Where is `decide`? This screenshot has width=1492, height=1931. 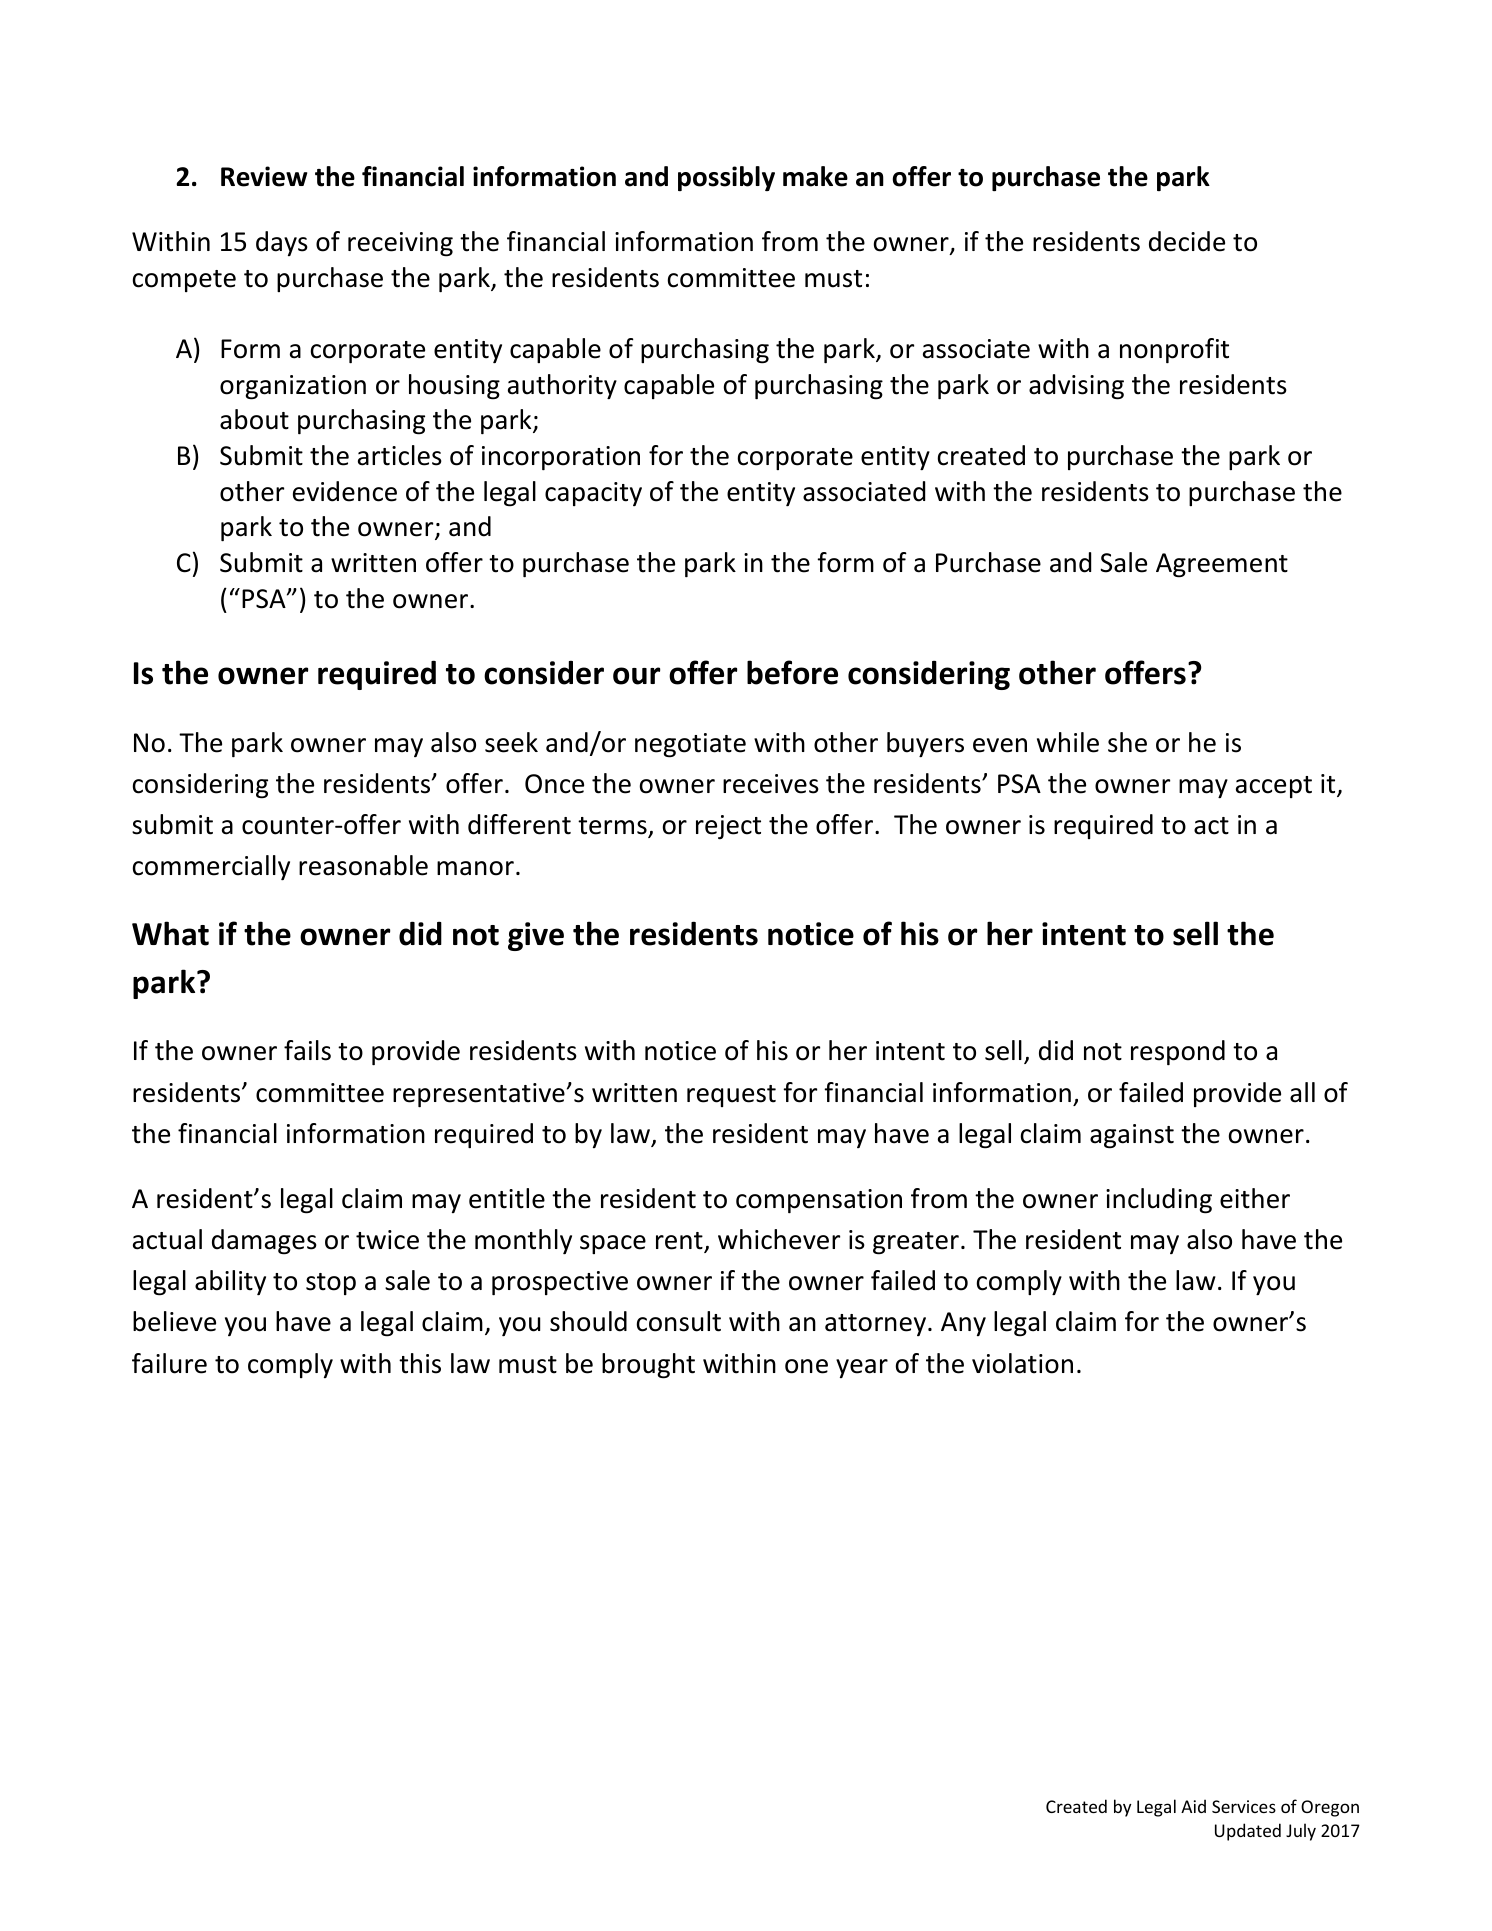 decide is located at coordinates (1187, 241).
